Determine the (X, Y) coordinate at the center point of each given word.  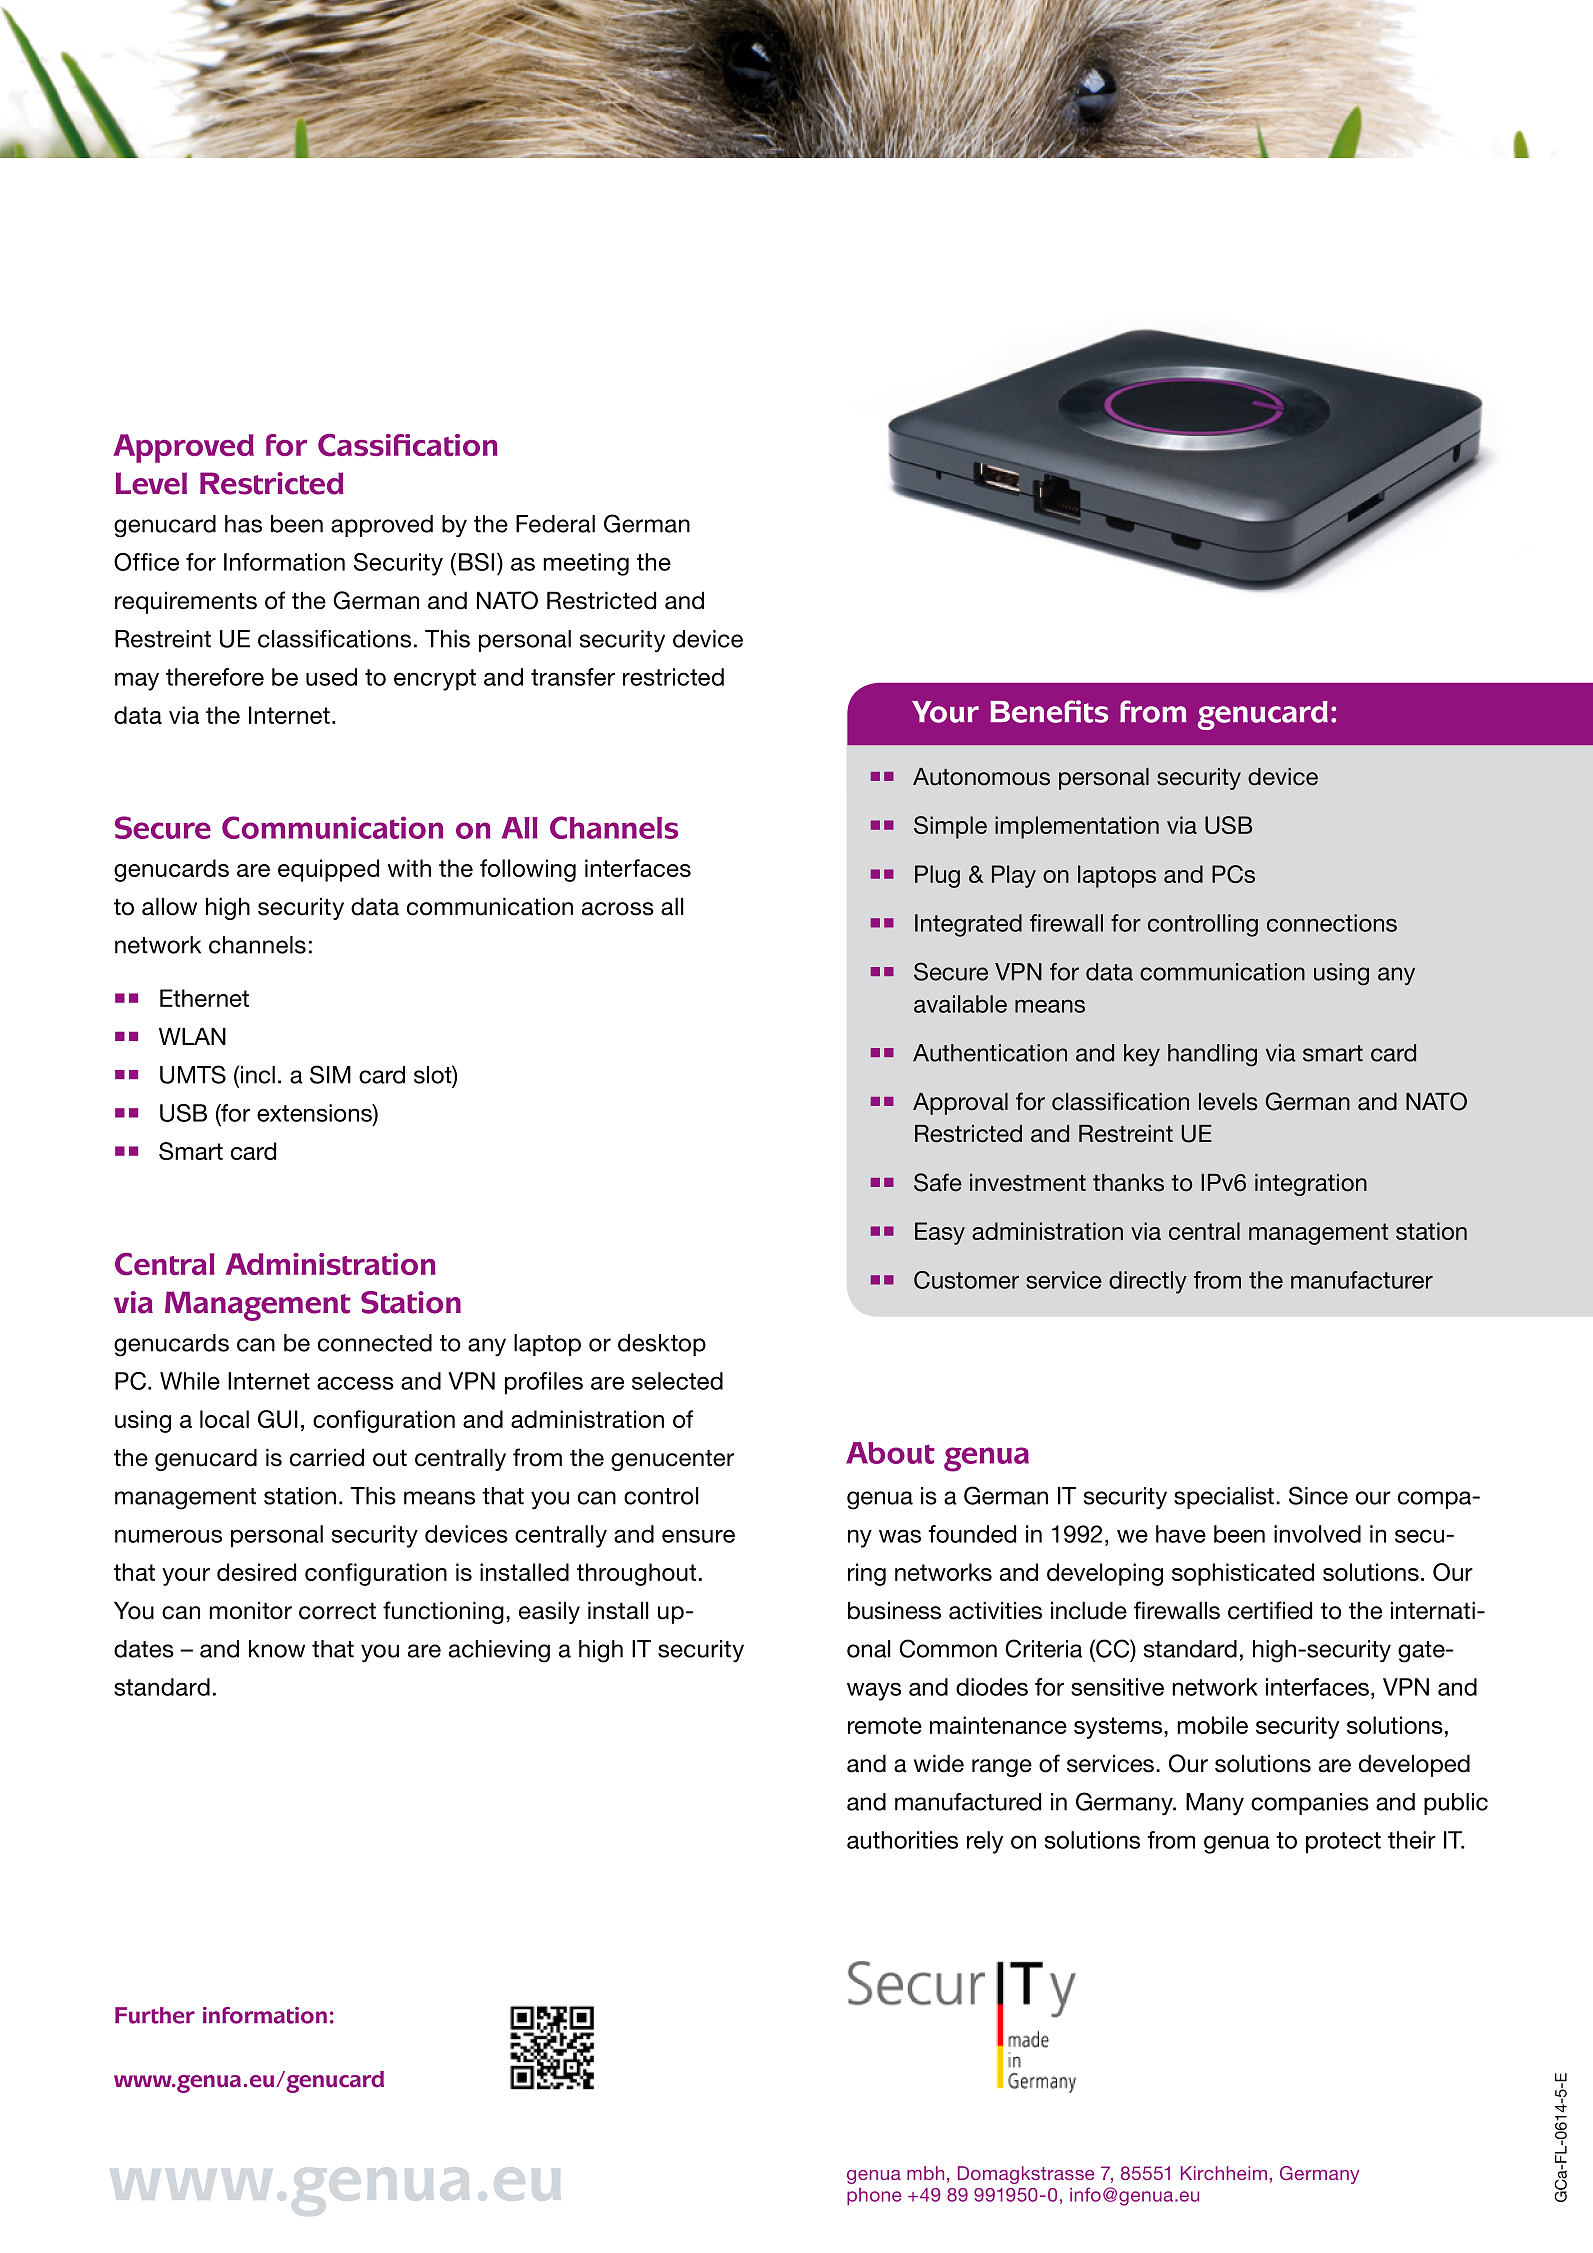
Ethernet (204, 998)
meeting (586, 564)
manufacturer (1362, 1280)
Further (155, 2015)
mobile (1212, 1725)
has (243, 524)
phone (874, 2197)
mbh (925, 2173)
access (355, 1383)
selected (677, 1381)
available (960, 1004)
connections (1332, 923)
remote (885, 1725)
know (277, 1649)
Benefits (1049, 711)
